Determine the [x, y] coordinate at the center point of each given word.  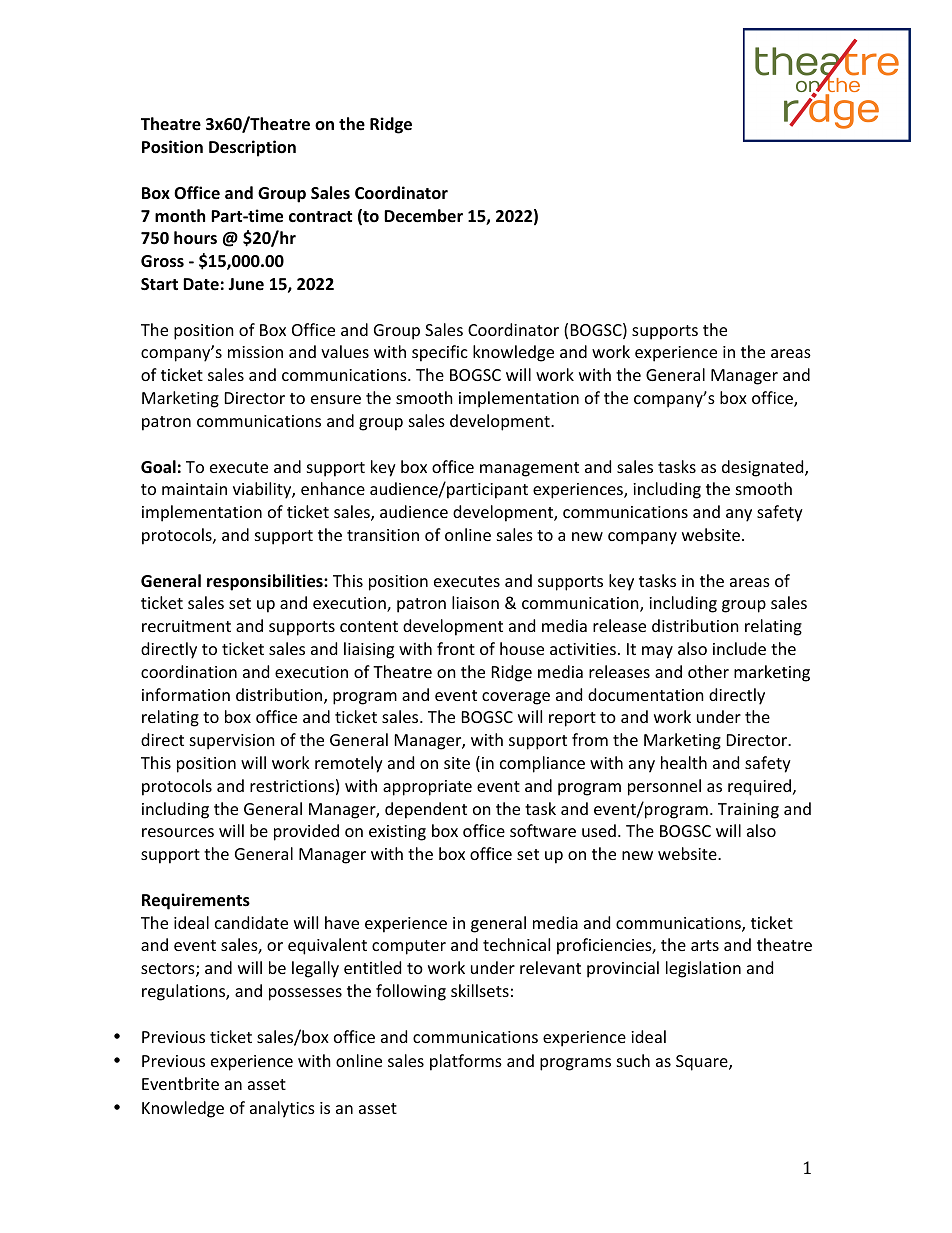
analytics [282, 1109]
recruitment [186, 626]
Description [252, 148]
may [657, 652]
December [423, 216]
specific [440, 353]
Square [703, 1063]
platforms [466, 1062]
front [456, 648]
